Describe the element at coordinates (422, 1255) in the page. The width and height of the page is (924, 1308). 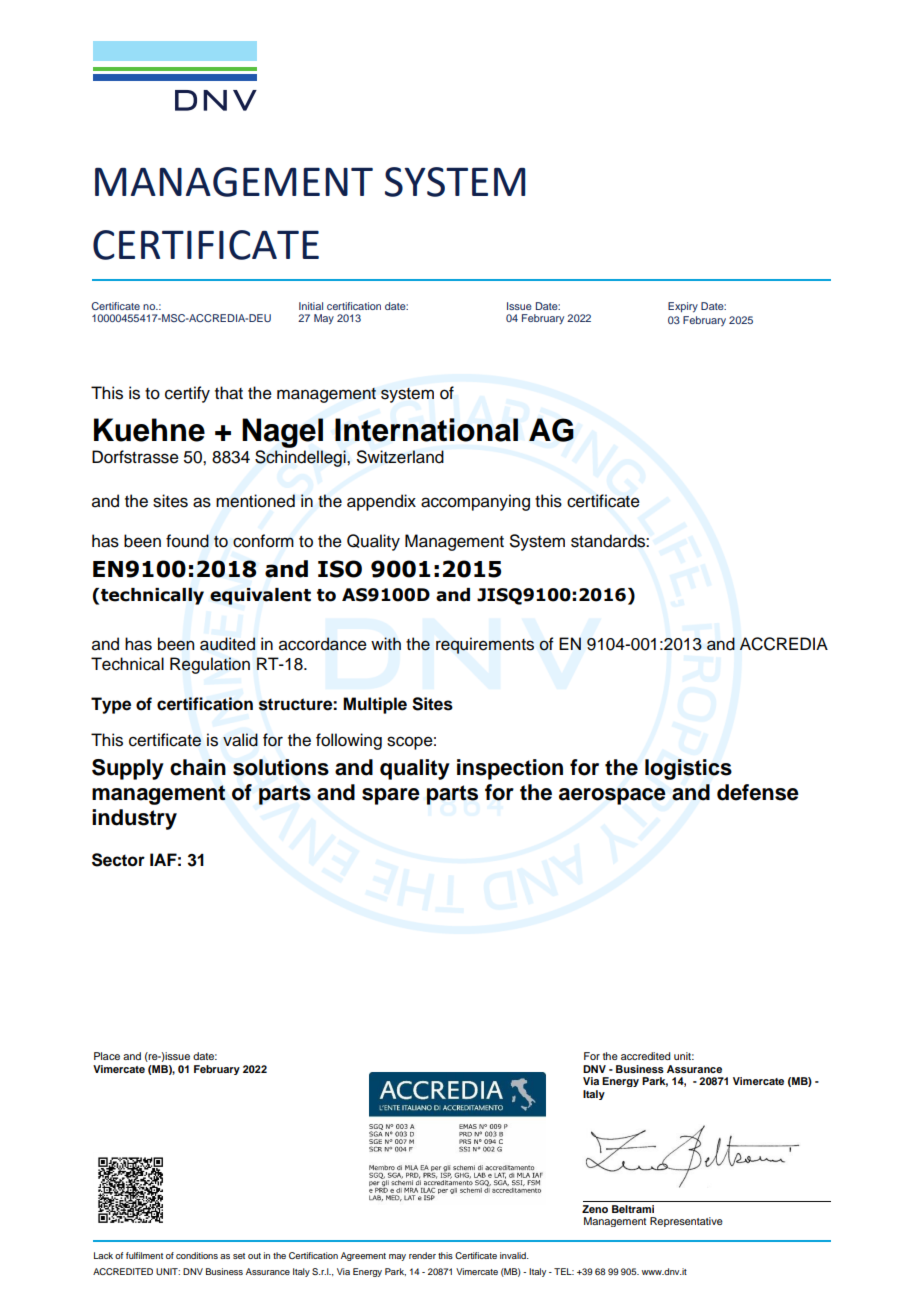
I see `render` at that location.
